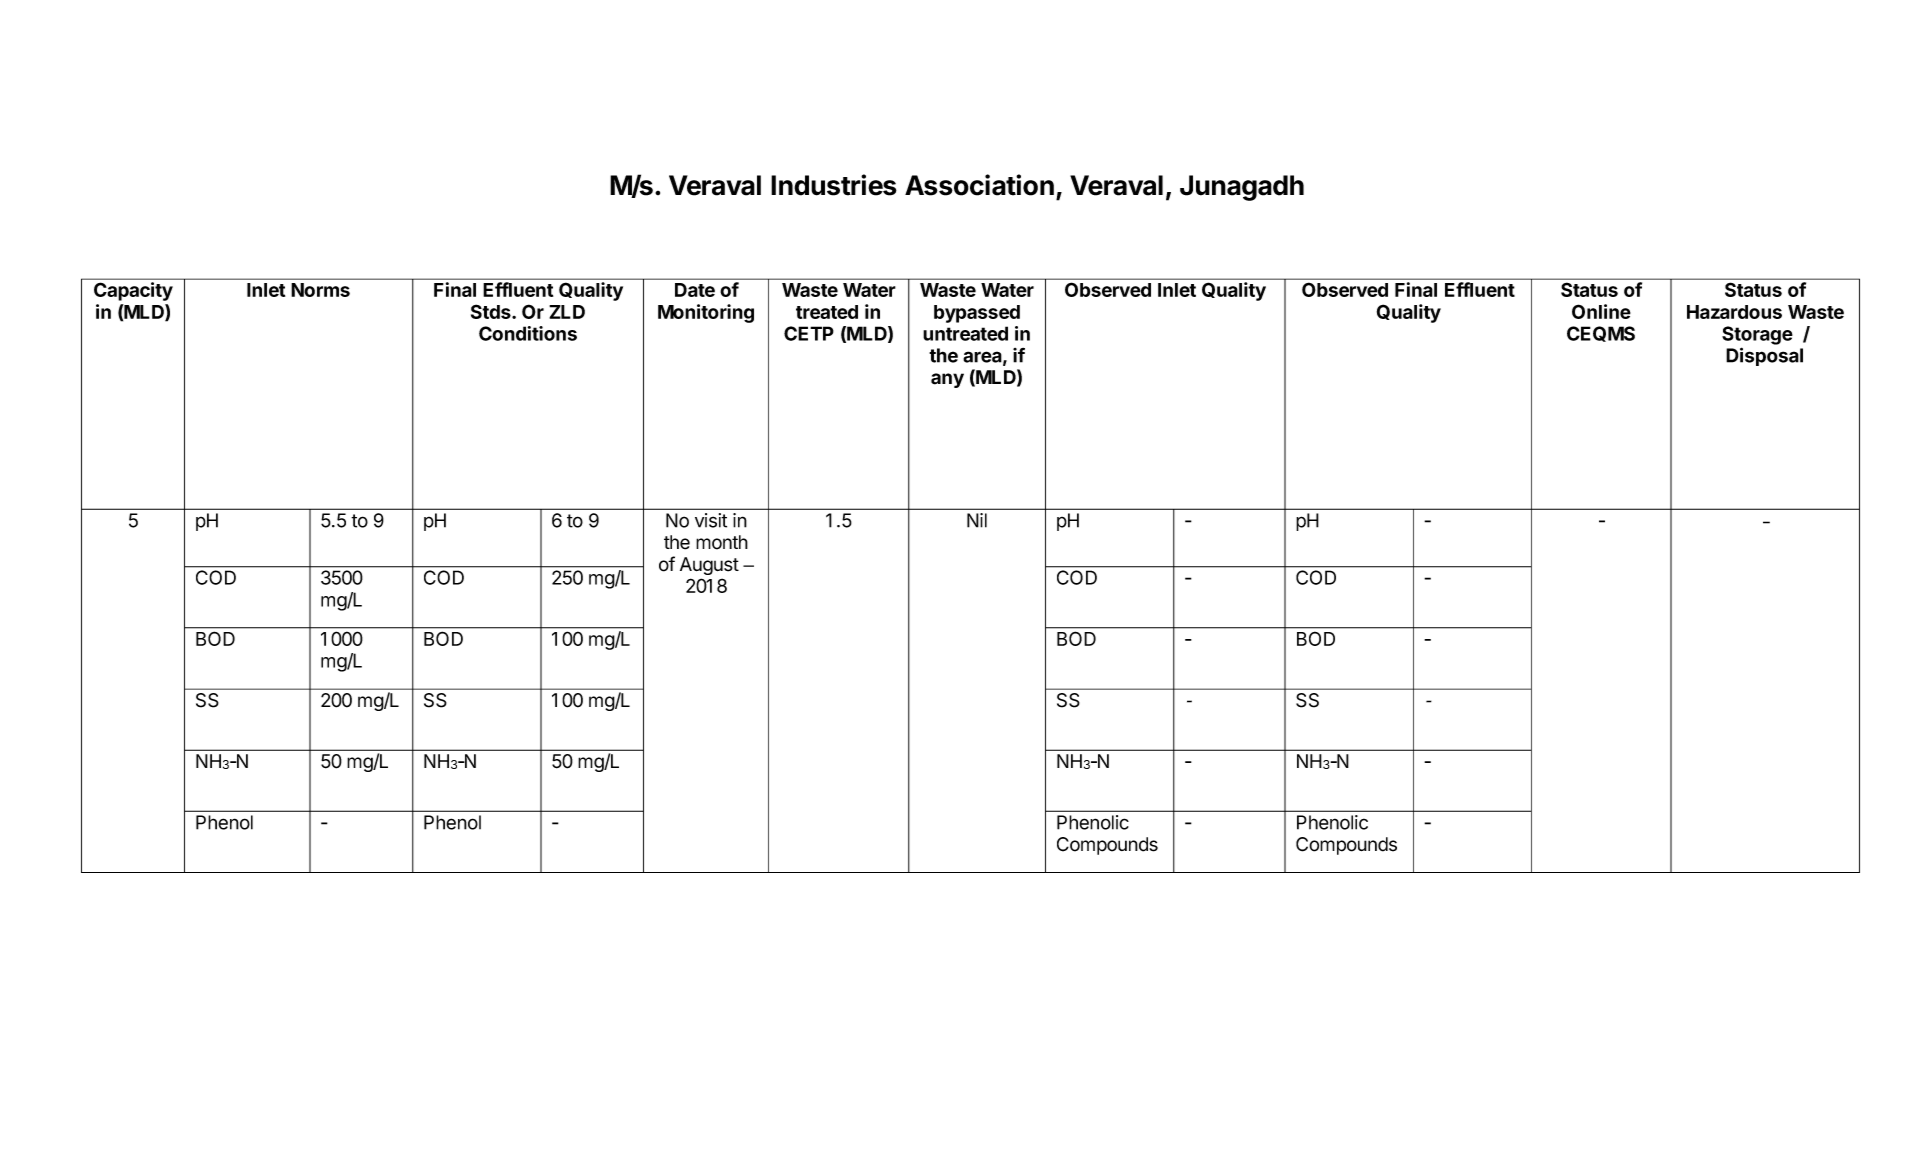 The height and width of the screenshot is (1162, 1914). What do you see at coordinates (979, 185) in the screenshot?
I see `Association` at bounding box center [979, 185].
